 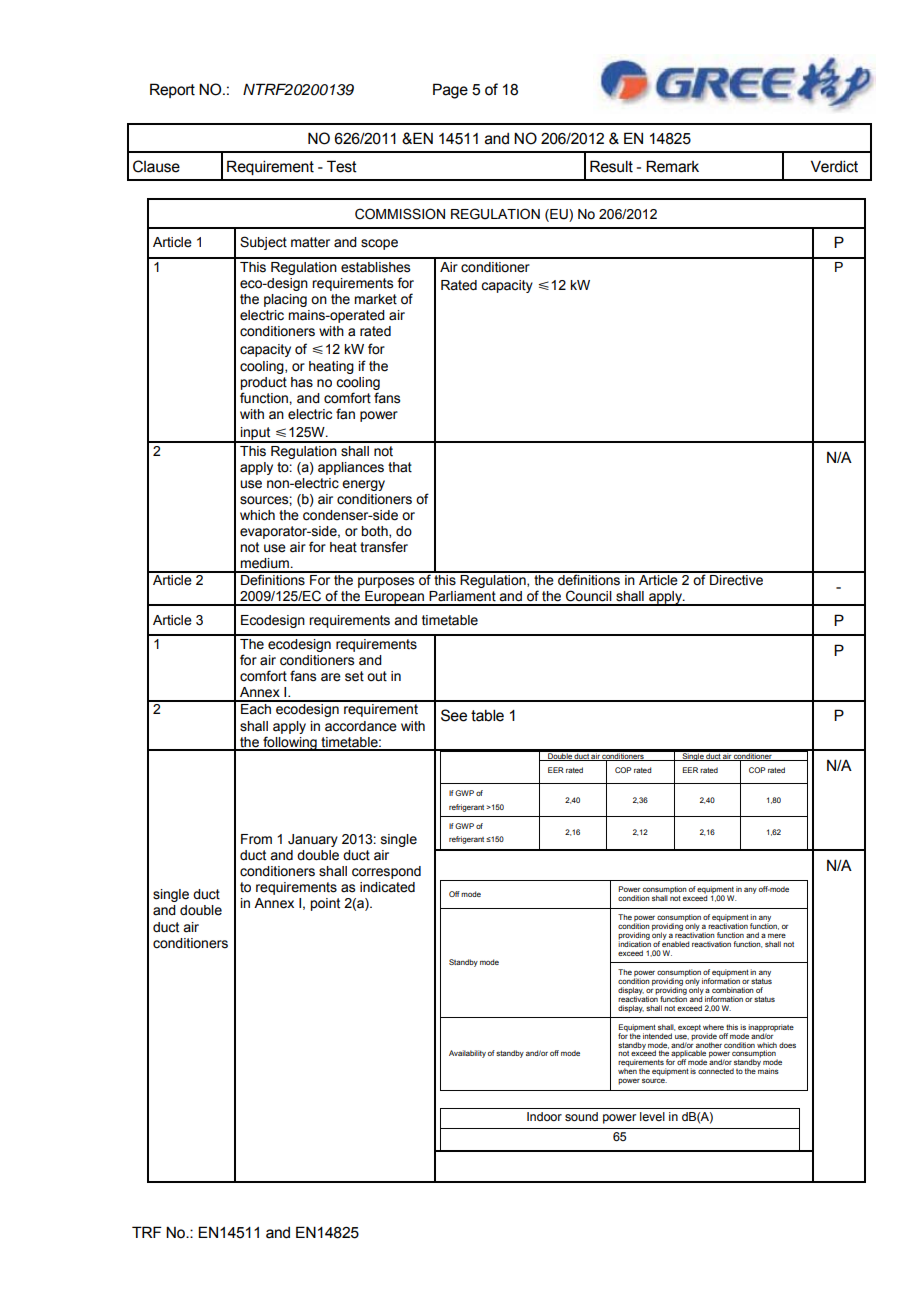 I want to click on From, so click(x=256, y=839).
